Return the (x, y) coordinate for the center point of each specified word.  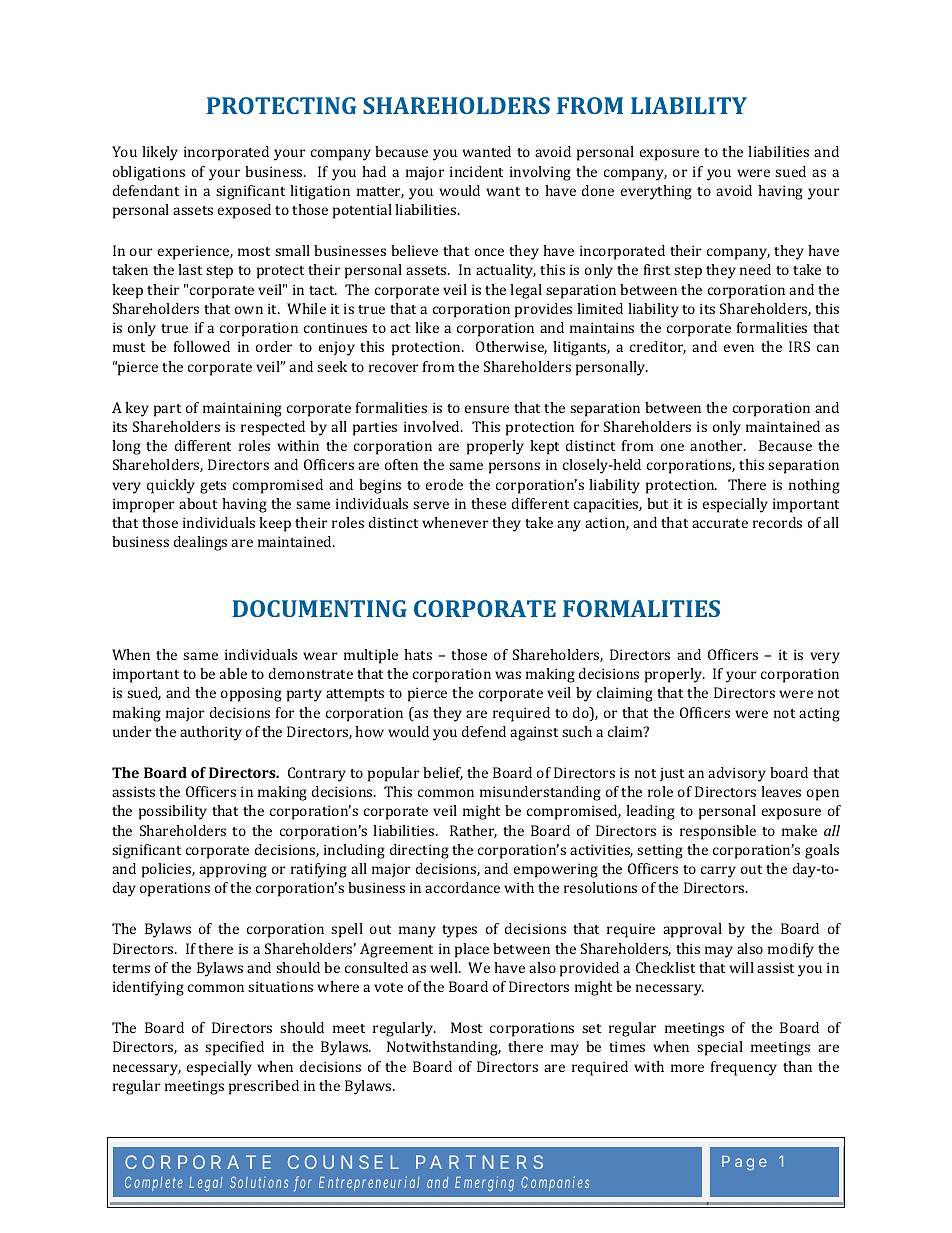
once (489, 252)
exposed (244, 211)
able (233, 673)
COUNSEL (343, 1162)
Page (744, 1163)
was (508, 675)
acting (819, 714)
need (755, 269)
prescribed (264, 1087)
